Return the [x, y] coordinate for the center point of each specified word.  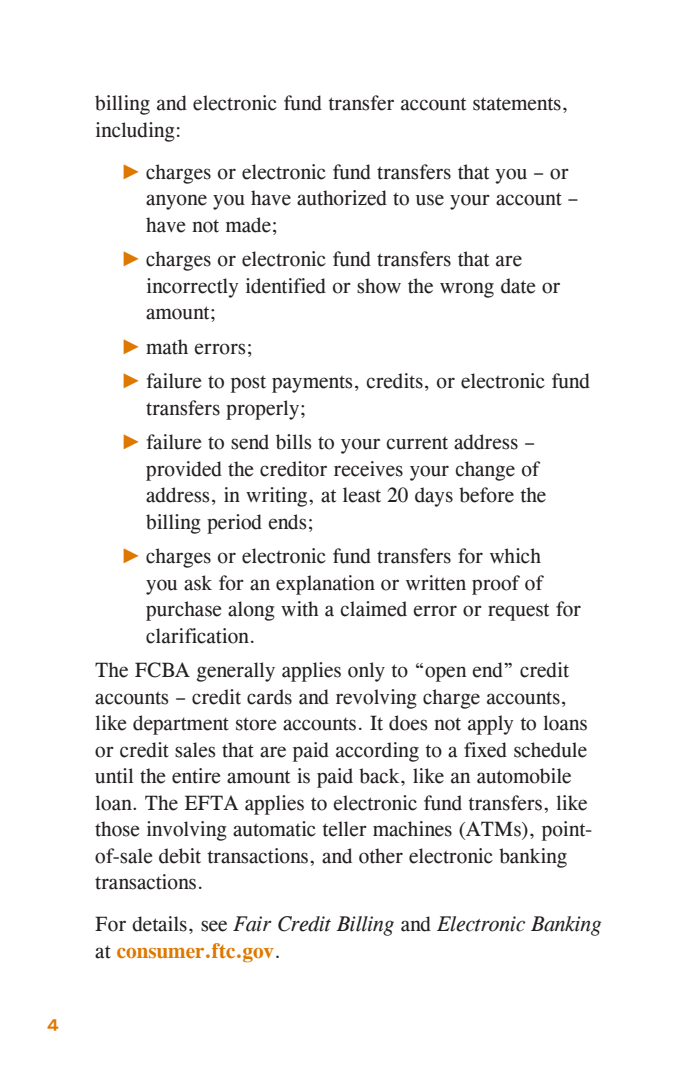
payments [312, 384]
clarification [199, 636]
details [159, 924]
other [381, 856]
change [485, 471]
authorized [342, 198]
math [167, 347]
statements [517, 104]
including [135, 132]
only [366, 672]
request [518, 612]
